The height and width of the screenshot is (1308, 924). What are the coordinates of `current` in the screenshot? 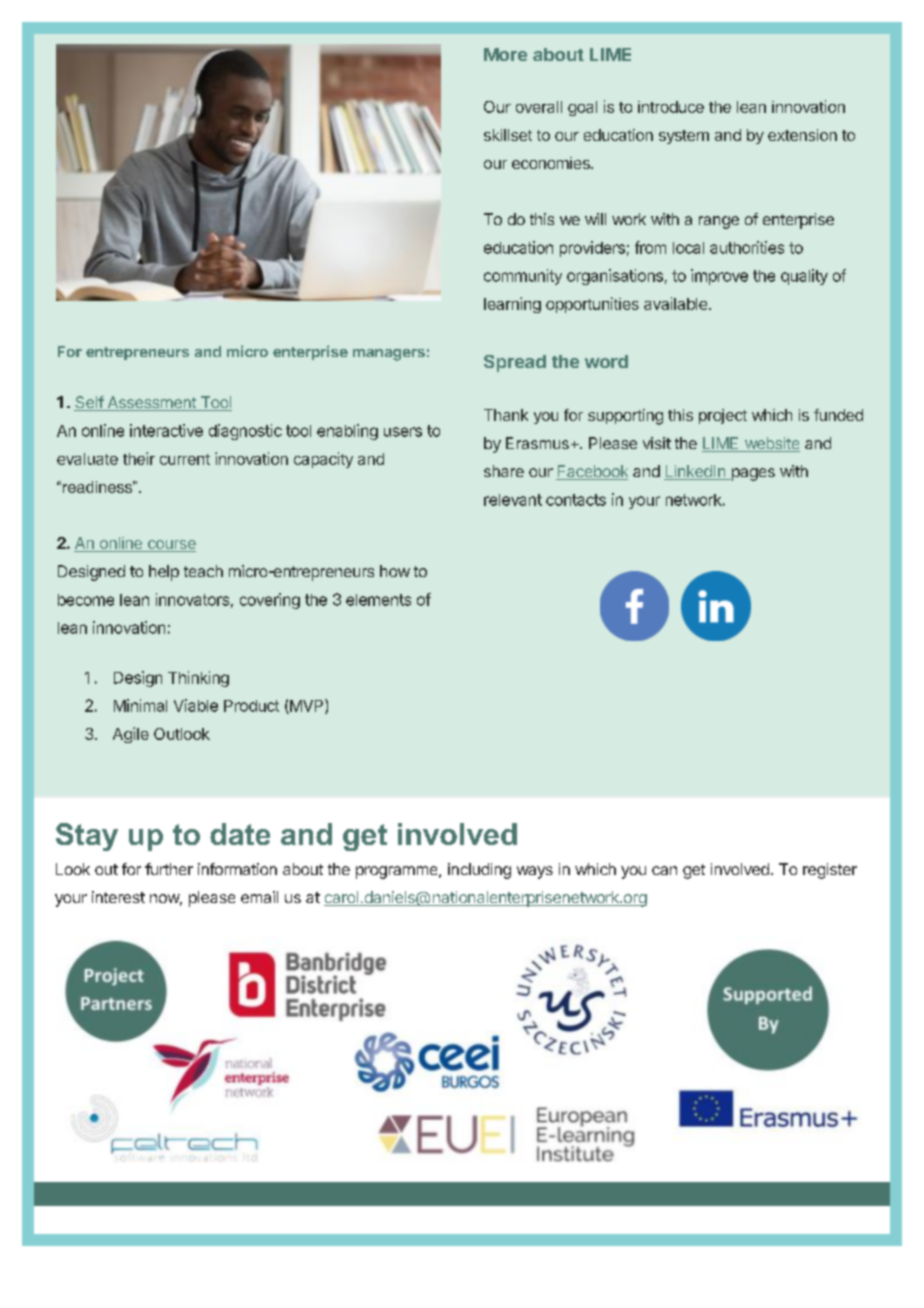 It's located at (185, 459).
